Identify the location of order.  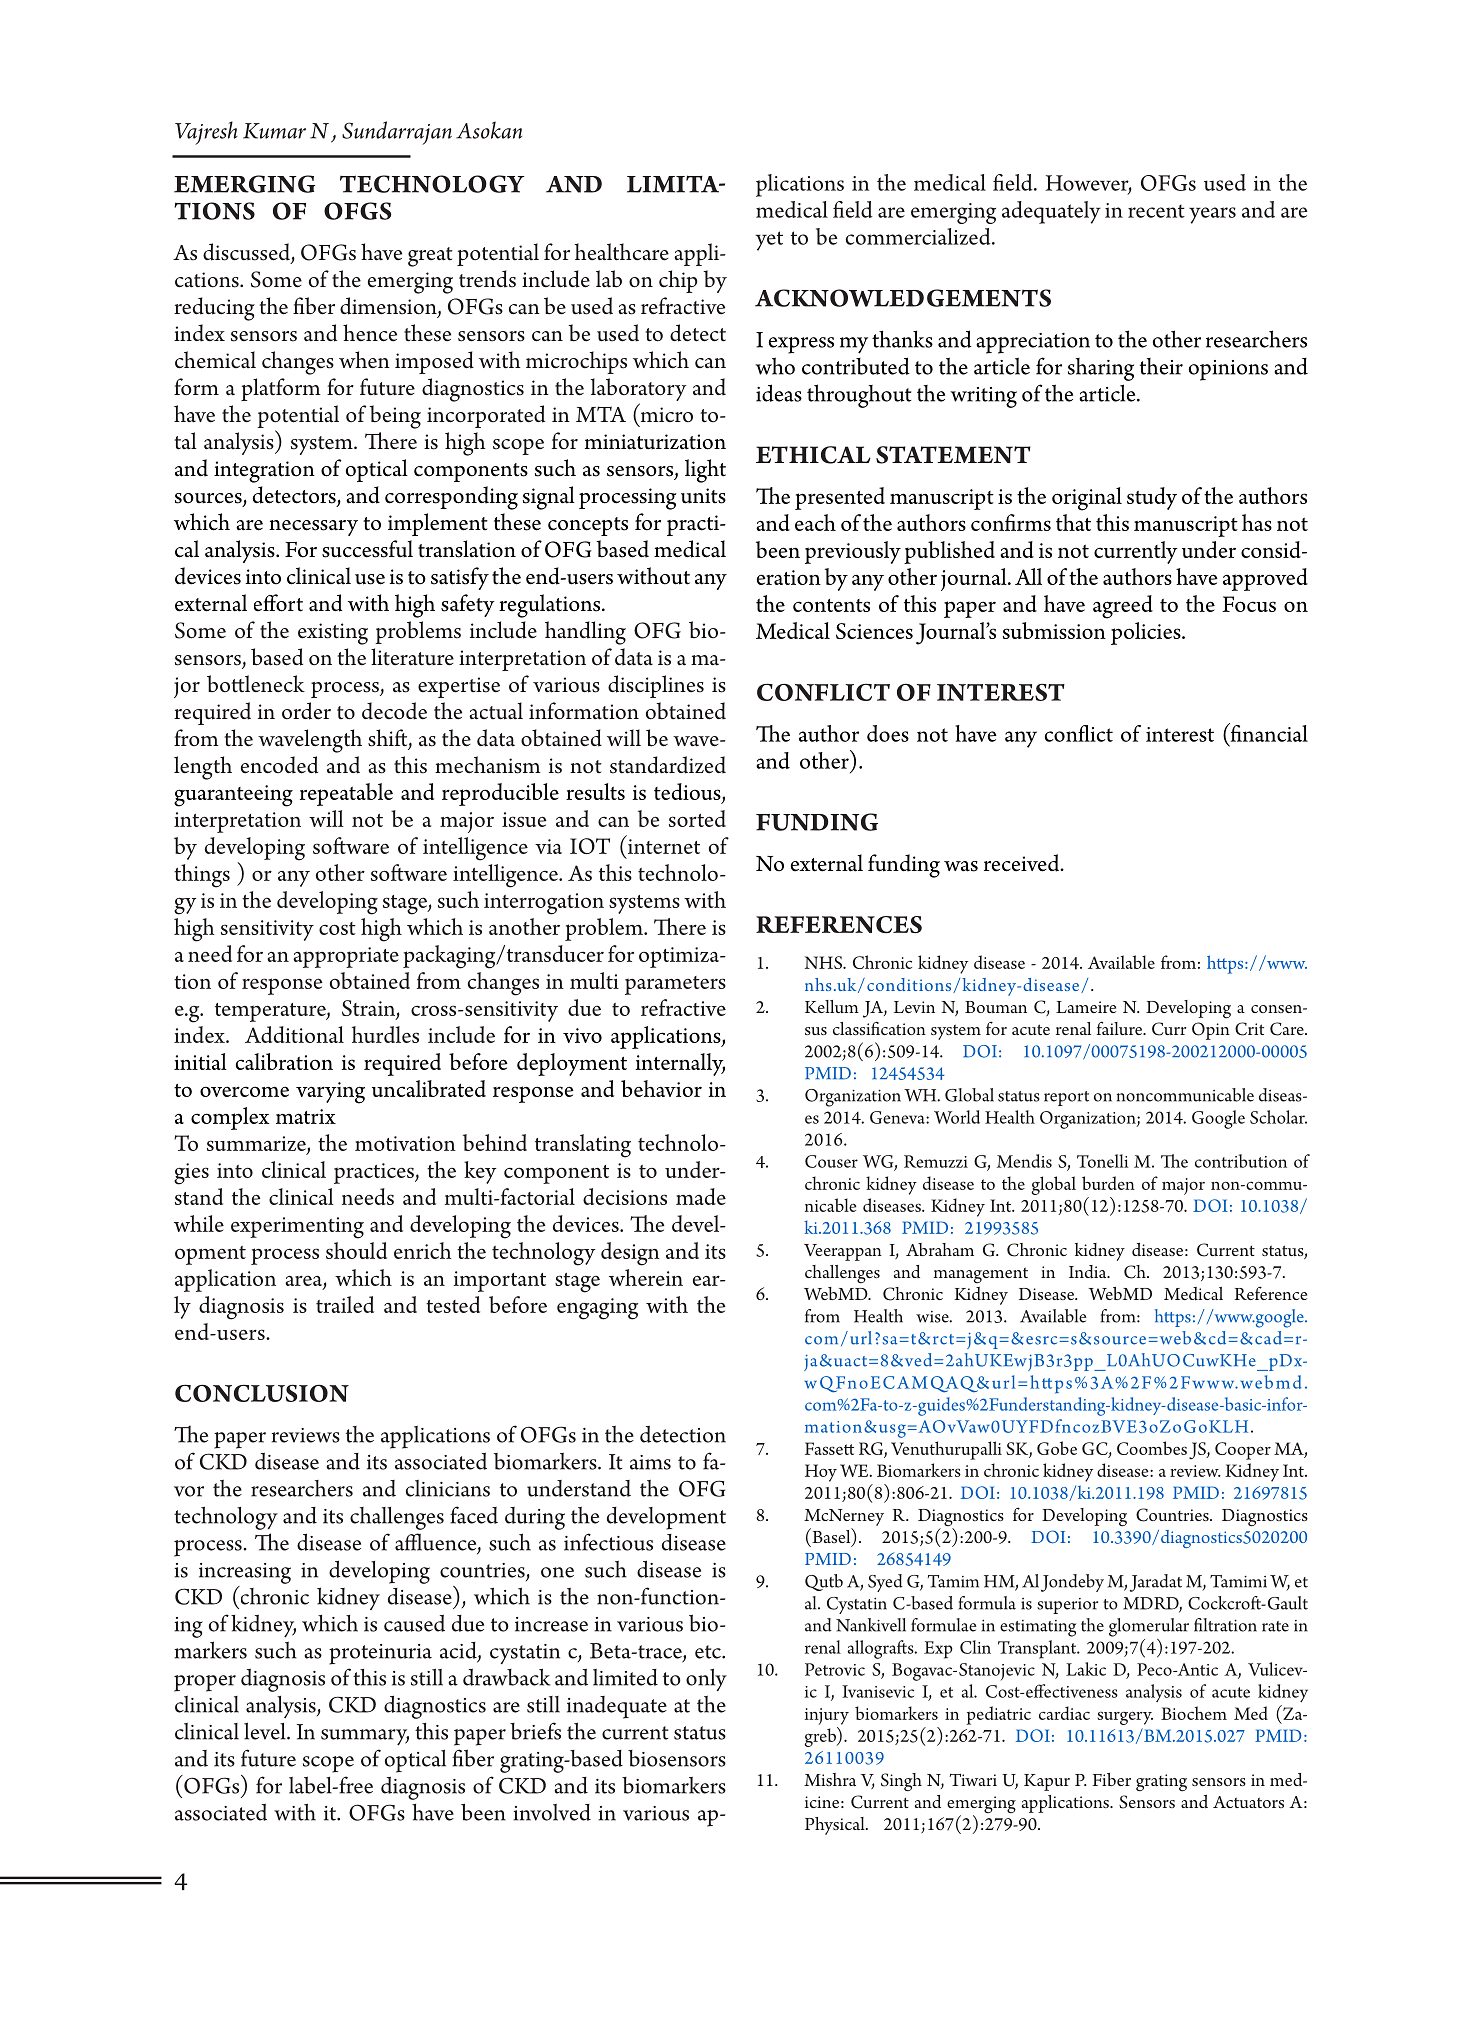
(306, 711).
